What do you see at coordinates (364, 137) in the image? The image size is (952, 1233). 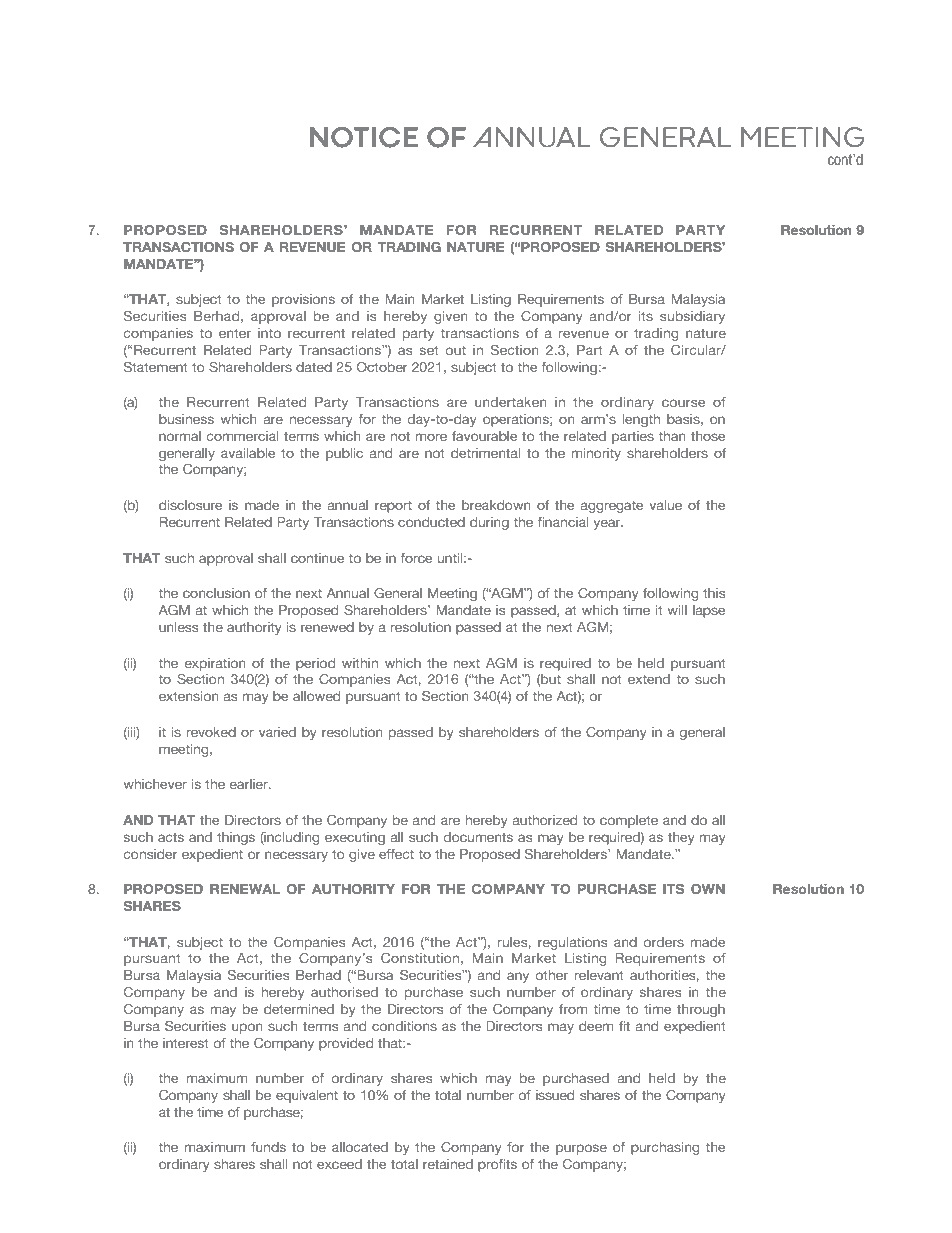 I see `NOTICE` at bounding box center [364, 137].
